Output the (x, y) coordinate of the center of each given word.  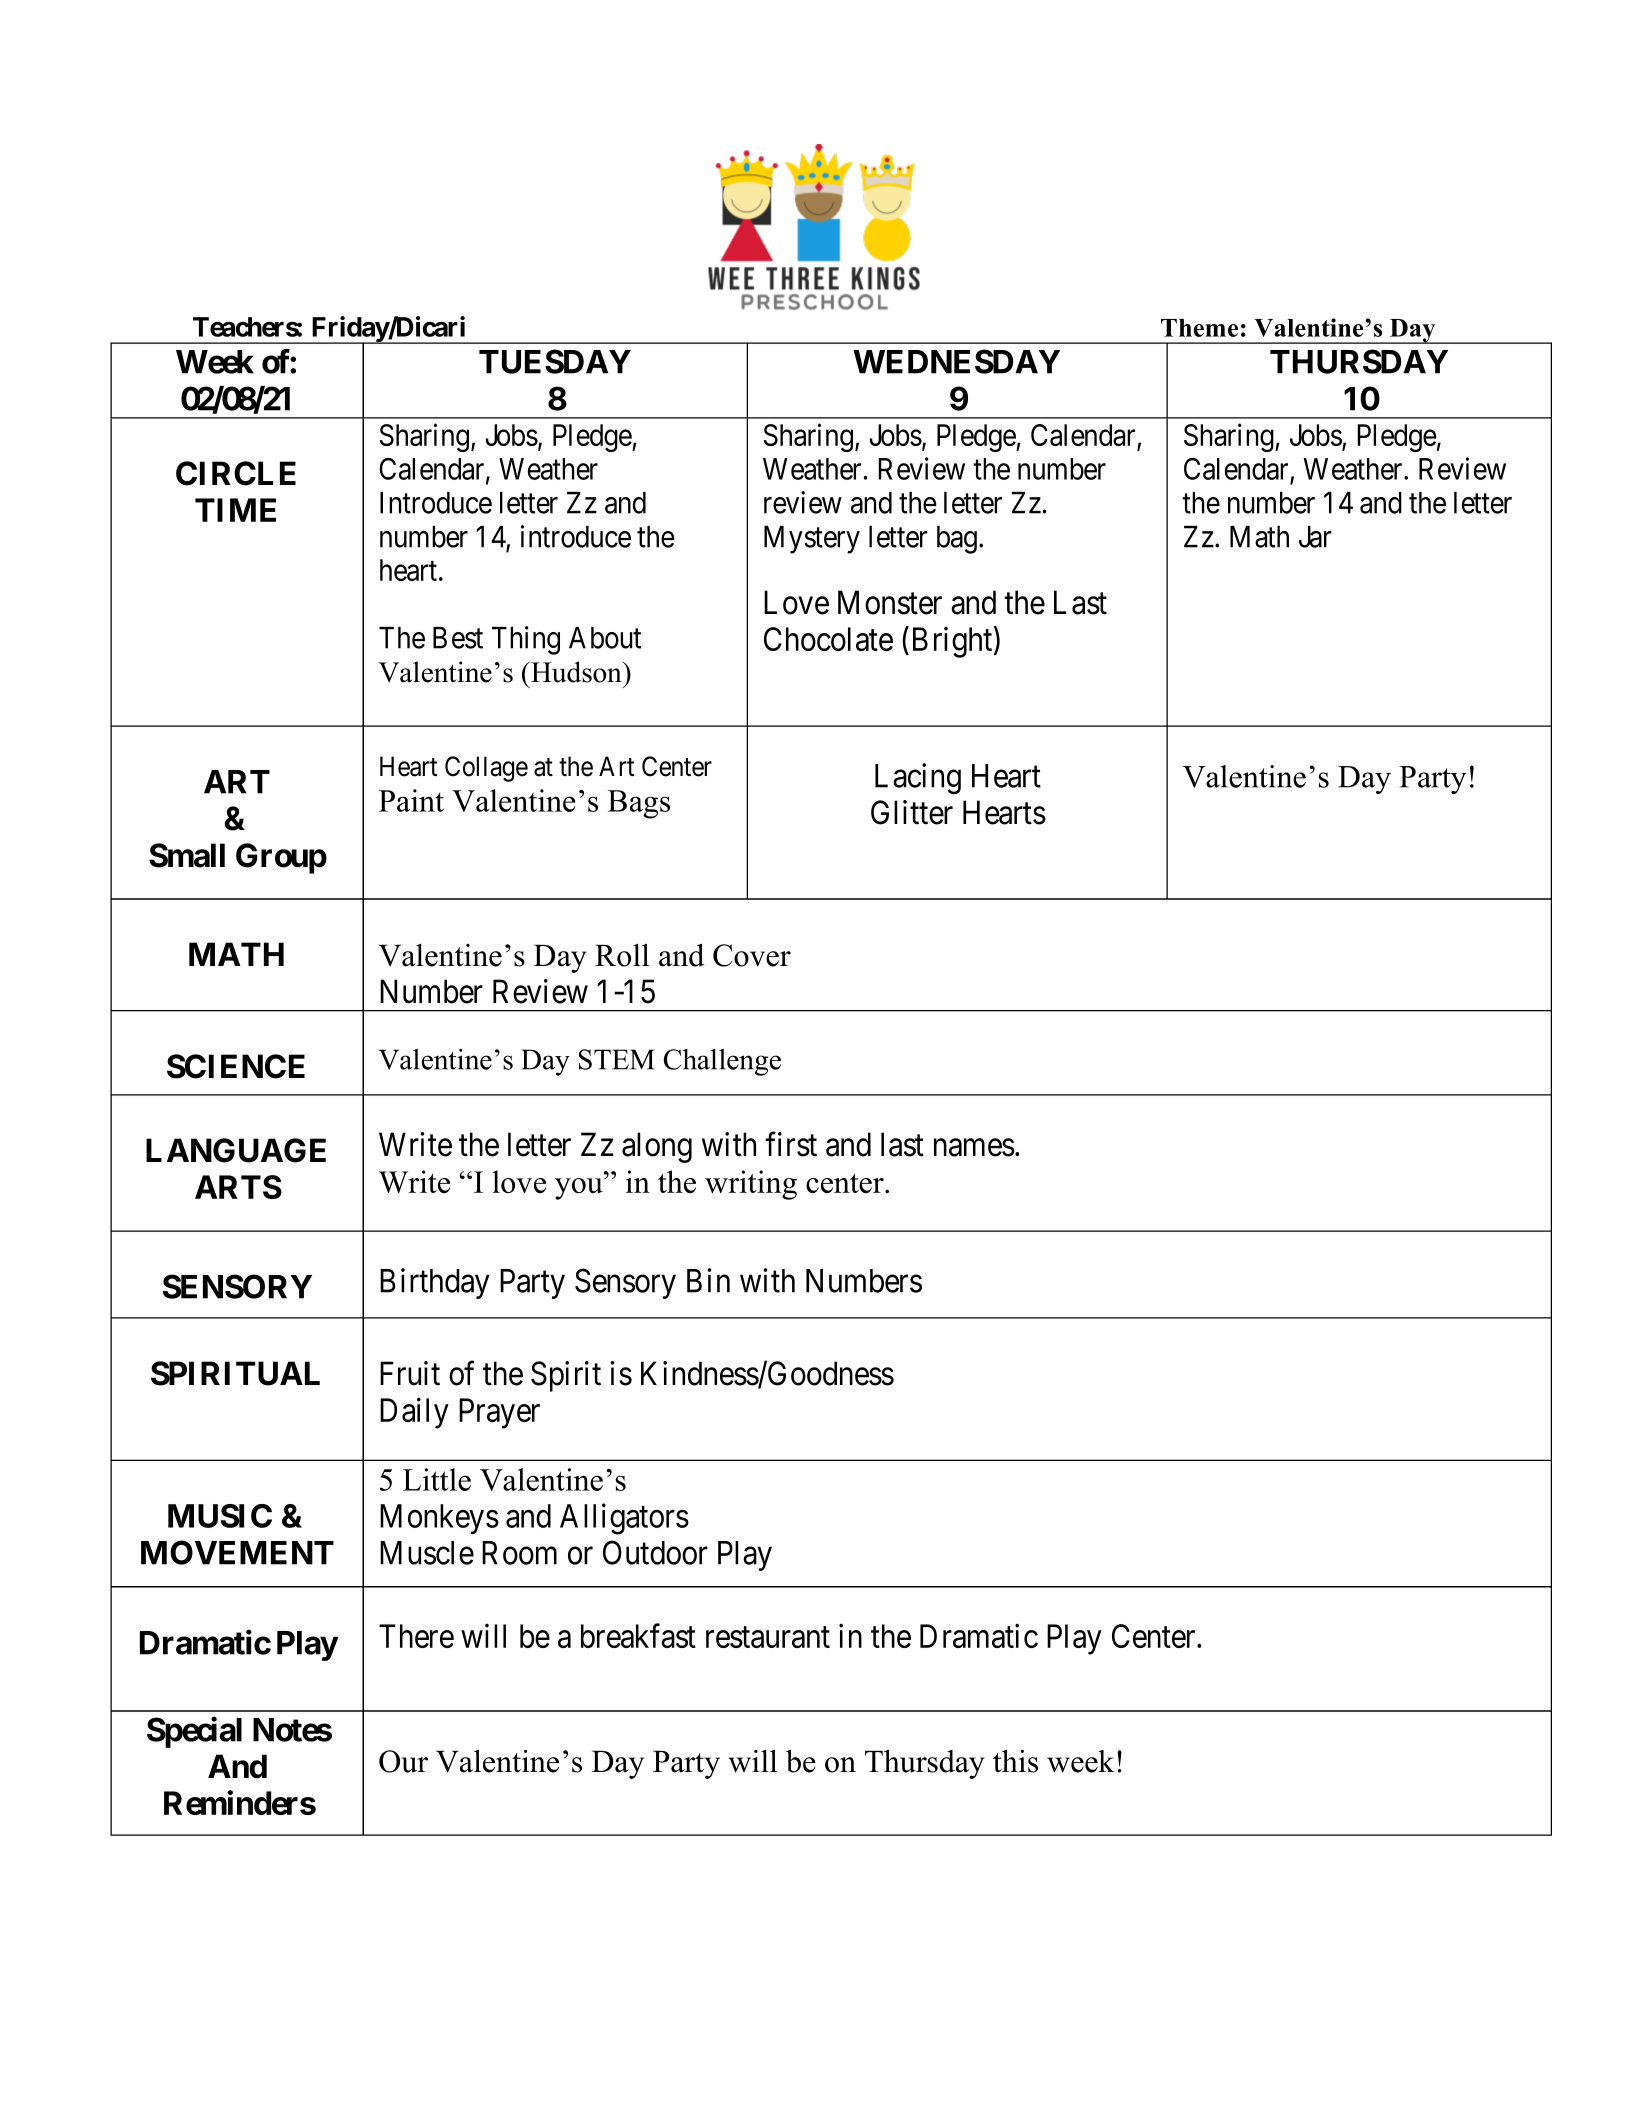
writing (751, 1185)
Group (281, 858)
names (974, 1148)
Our (403, 1761)
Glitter (912, 812)
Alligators (624, 1519)
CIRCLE (236, 473)
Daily (414, 1413)
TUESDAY (555, 361)
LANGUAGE (236, 1150)
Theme (1199, 328)
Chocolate (828, 639)
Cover (752, 955)
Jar (1315, 537)
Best (458, 638)
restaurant (768, 1637)
